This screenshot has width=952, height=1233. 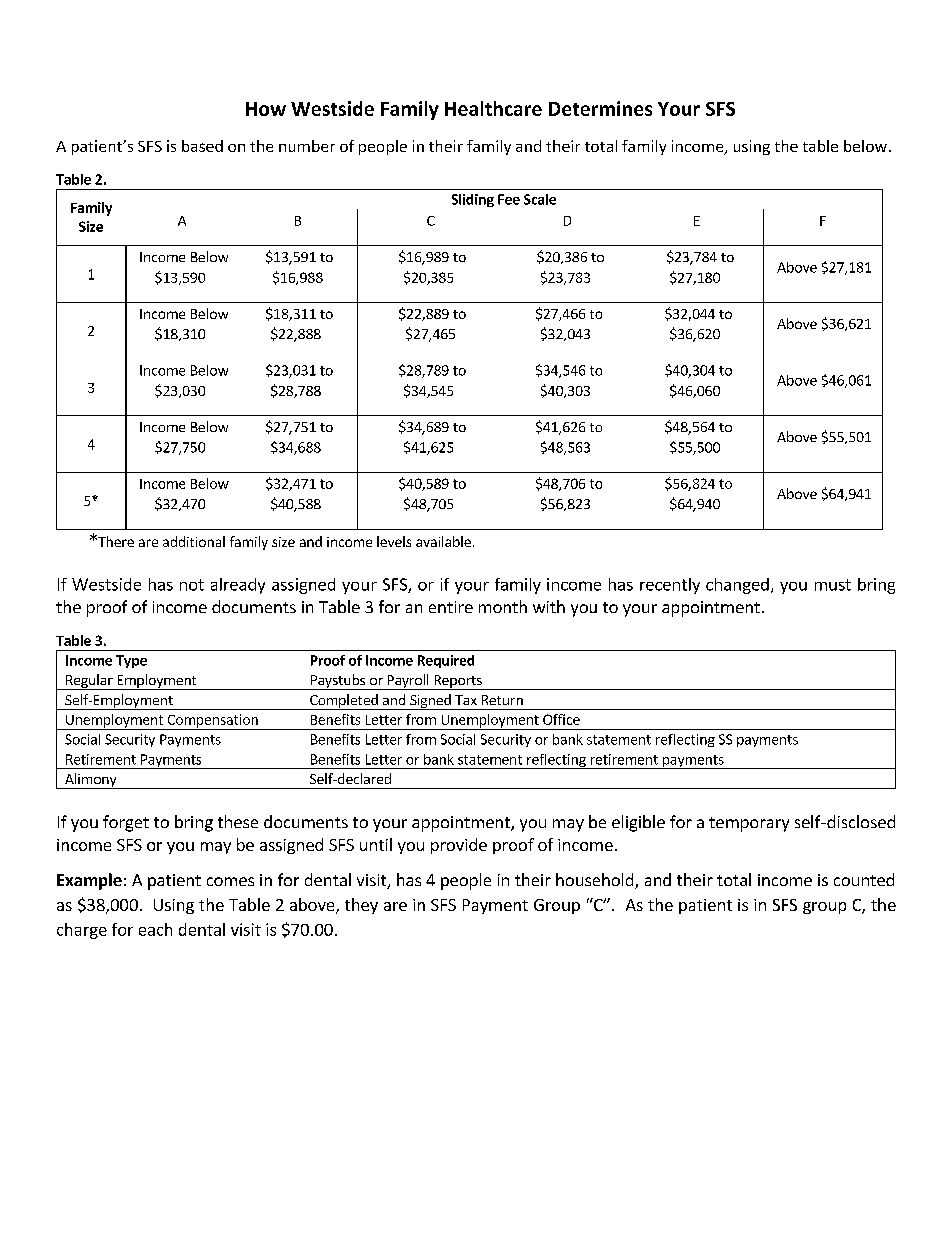 I want to click on each, so click(x=155, y=929).
